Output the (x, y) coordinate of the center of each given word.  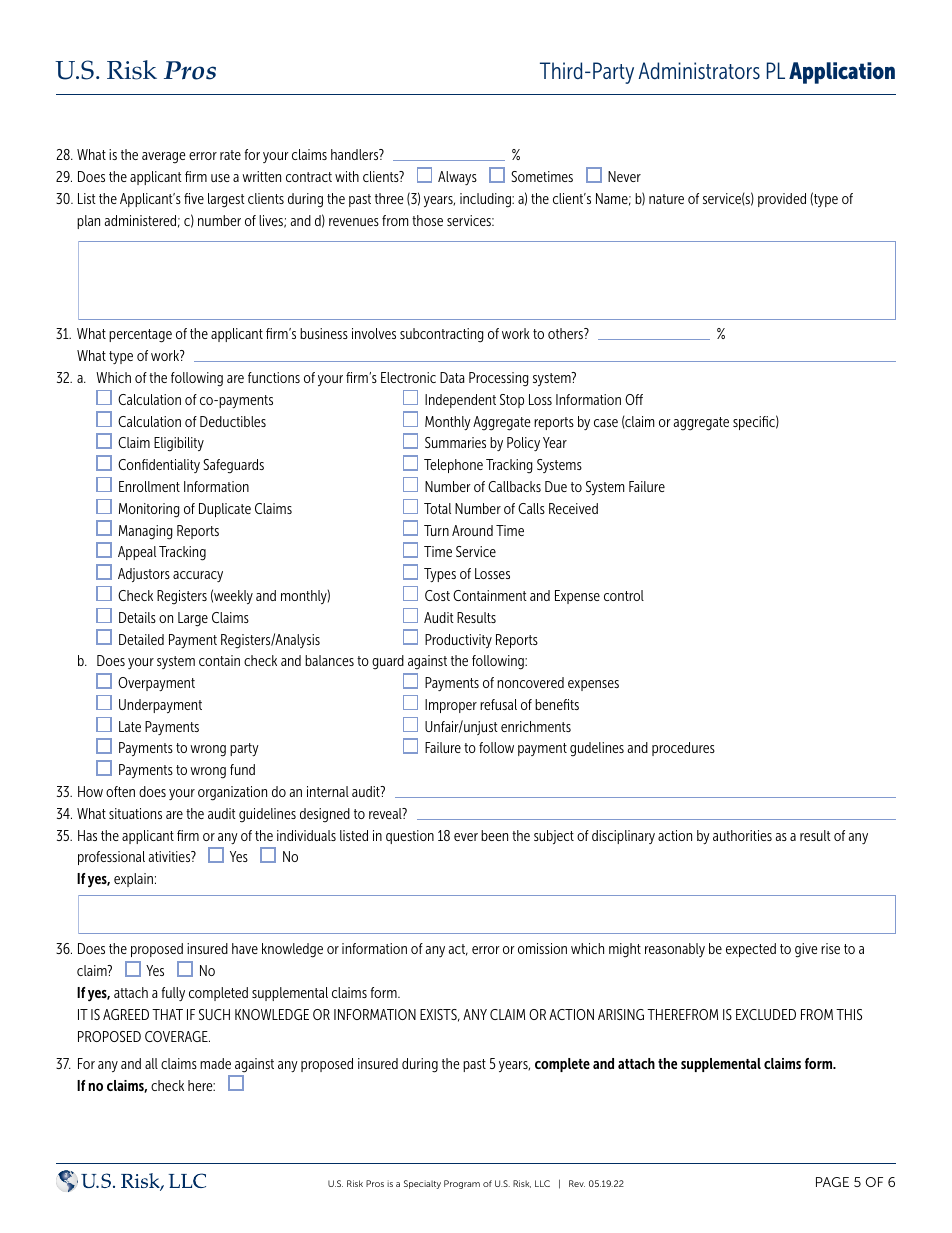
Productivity (458, 641)
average (164, 158)
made (215, 1063)
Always (457, 178)
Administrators (699, 71)
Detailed (141, 639)
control (624, 595)
